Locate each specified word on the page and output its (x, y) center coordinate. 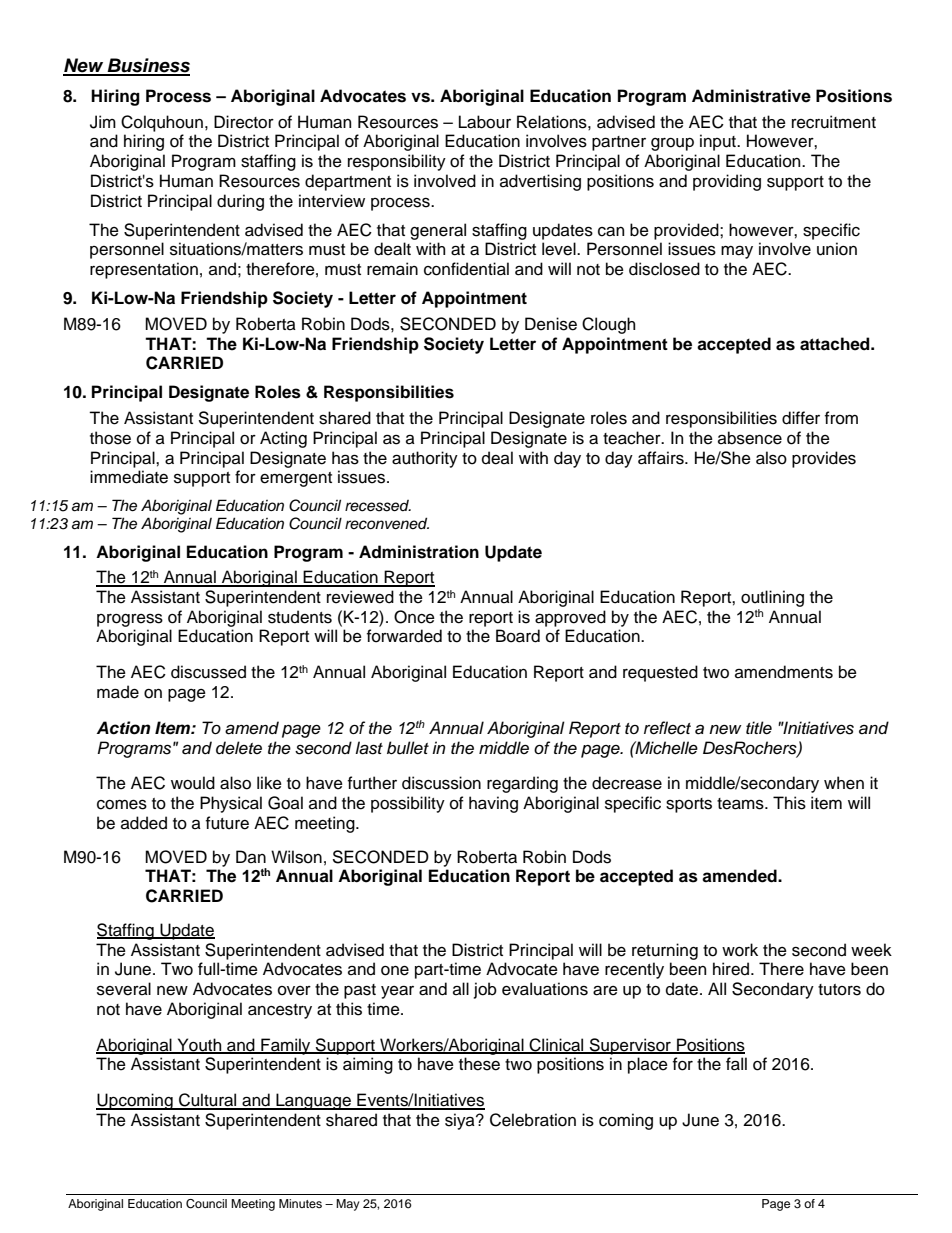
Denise (551, 324)
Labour (485, 122)
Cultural (208, 1101)
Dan (251, 857)
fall (736, 1064)
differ (801, 418)
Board (518, 636)
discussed (208, 672)
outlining (772, 598)
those (110, 438)
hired (732, 969)
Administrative (751, 96)
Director (244, 122)
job (485, 990)
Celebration (533, 1120)
